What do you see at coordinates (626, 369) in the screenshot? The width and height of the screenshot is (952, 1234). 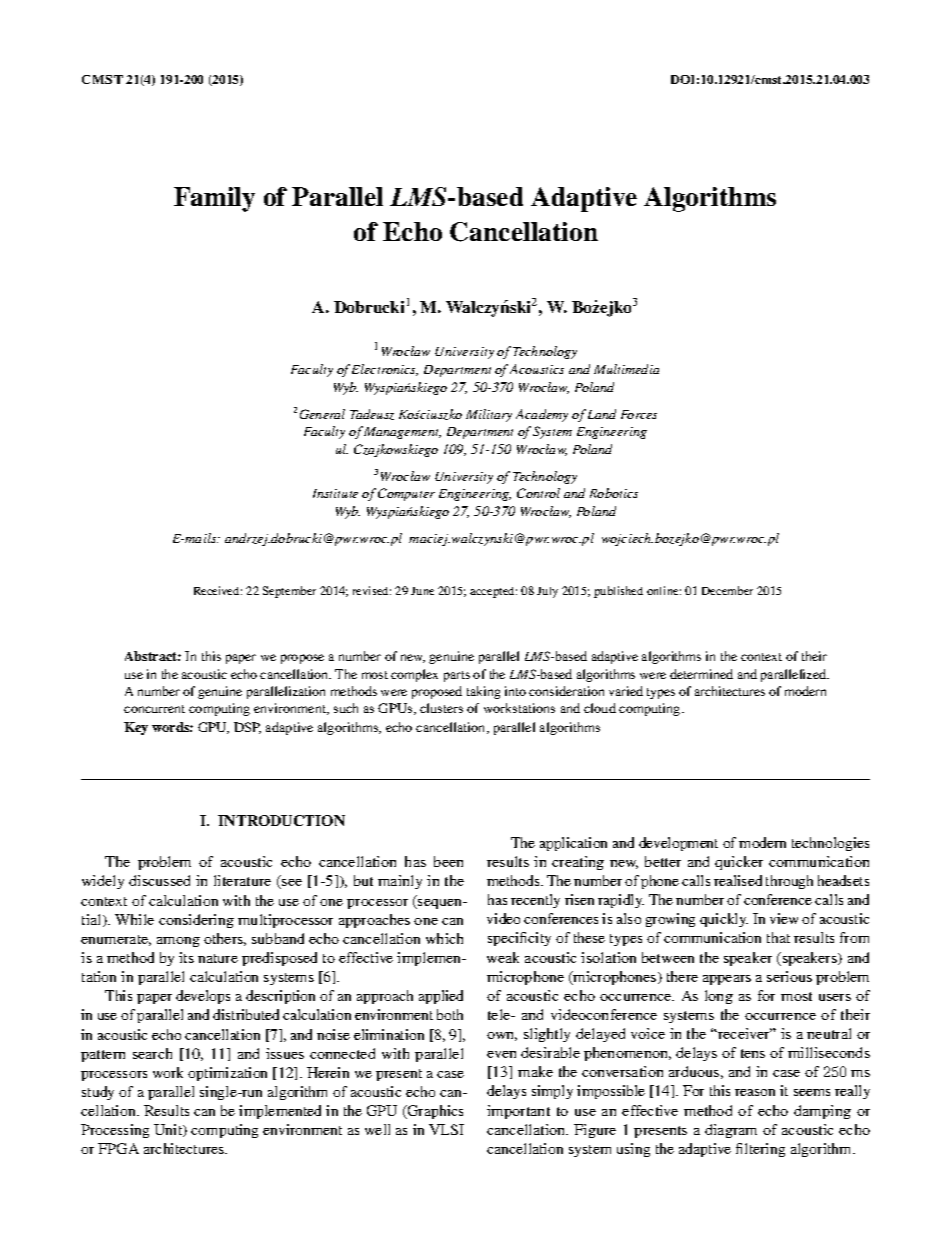 I see `Multimedia` at bounding box center [626, 369].
